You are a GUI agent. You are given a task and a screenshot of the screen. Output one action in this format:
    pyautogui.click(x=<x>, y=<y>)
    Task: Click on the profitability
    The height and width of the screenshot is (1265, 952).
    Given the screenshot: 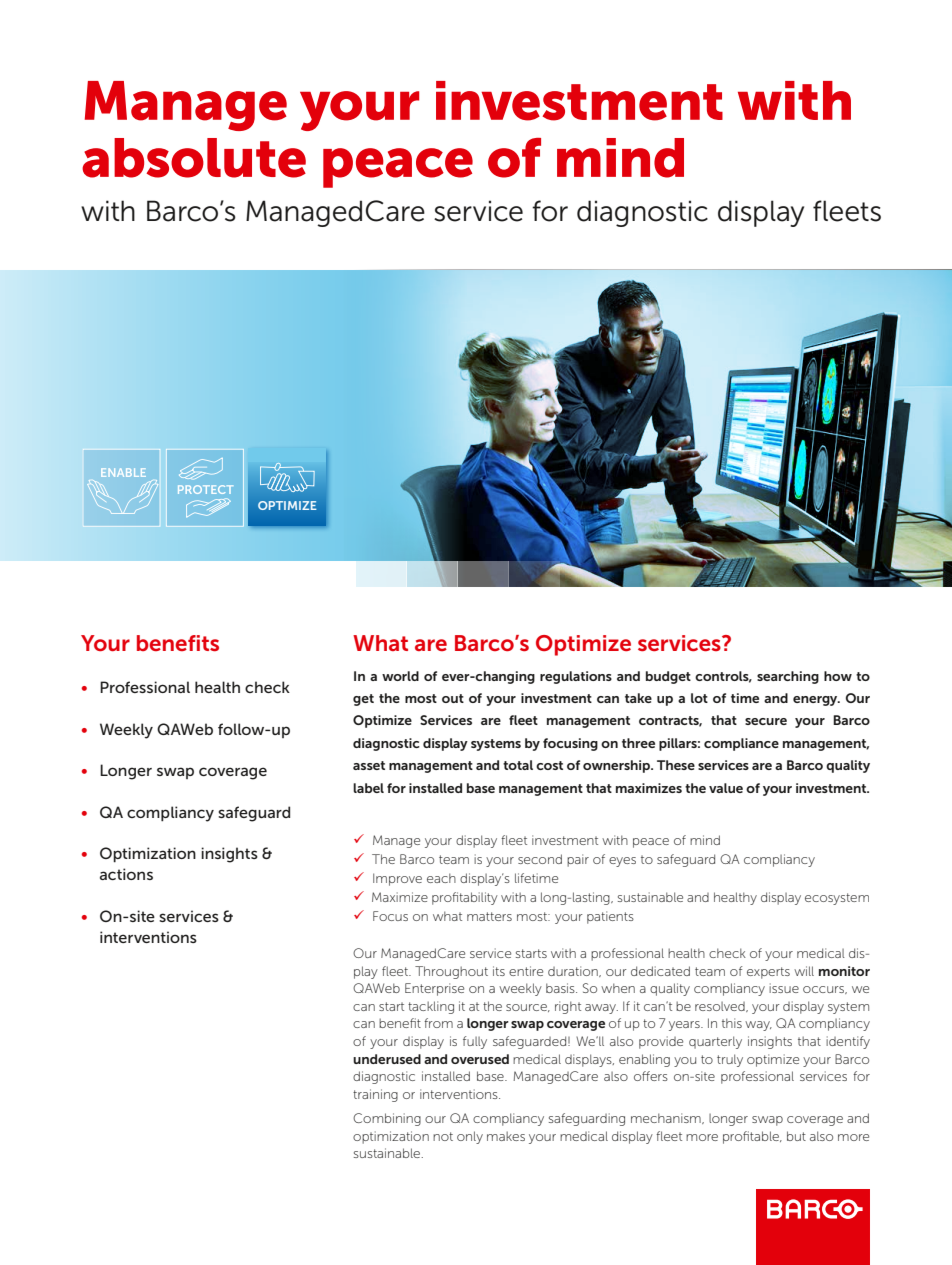 What is the action you would take?
    pyautogui.click(x=465, y=898)
